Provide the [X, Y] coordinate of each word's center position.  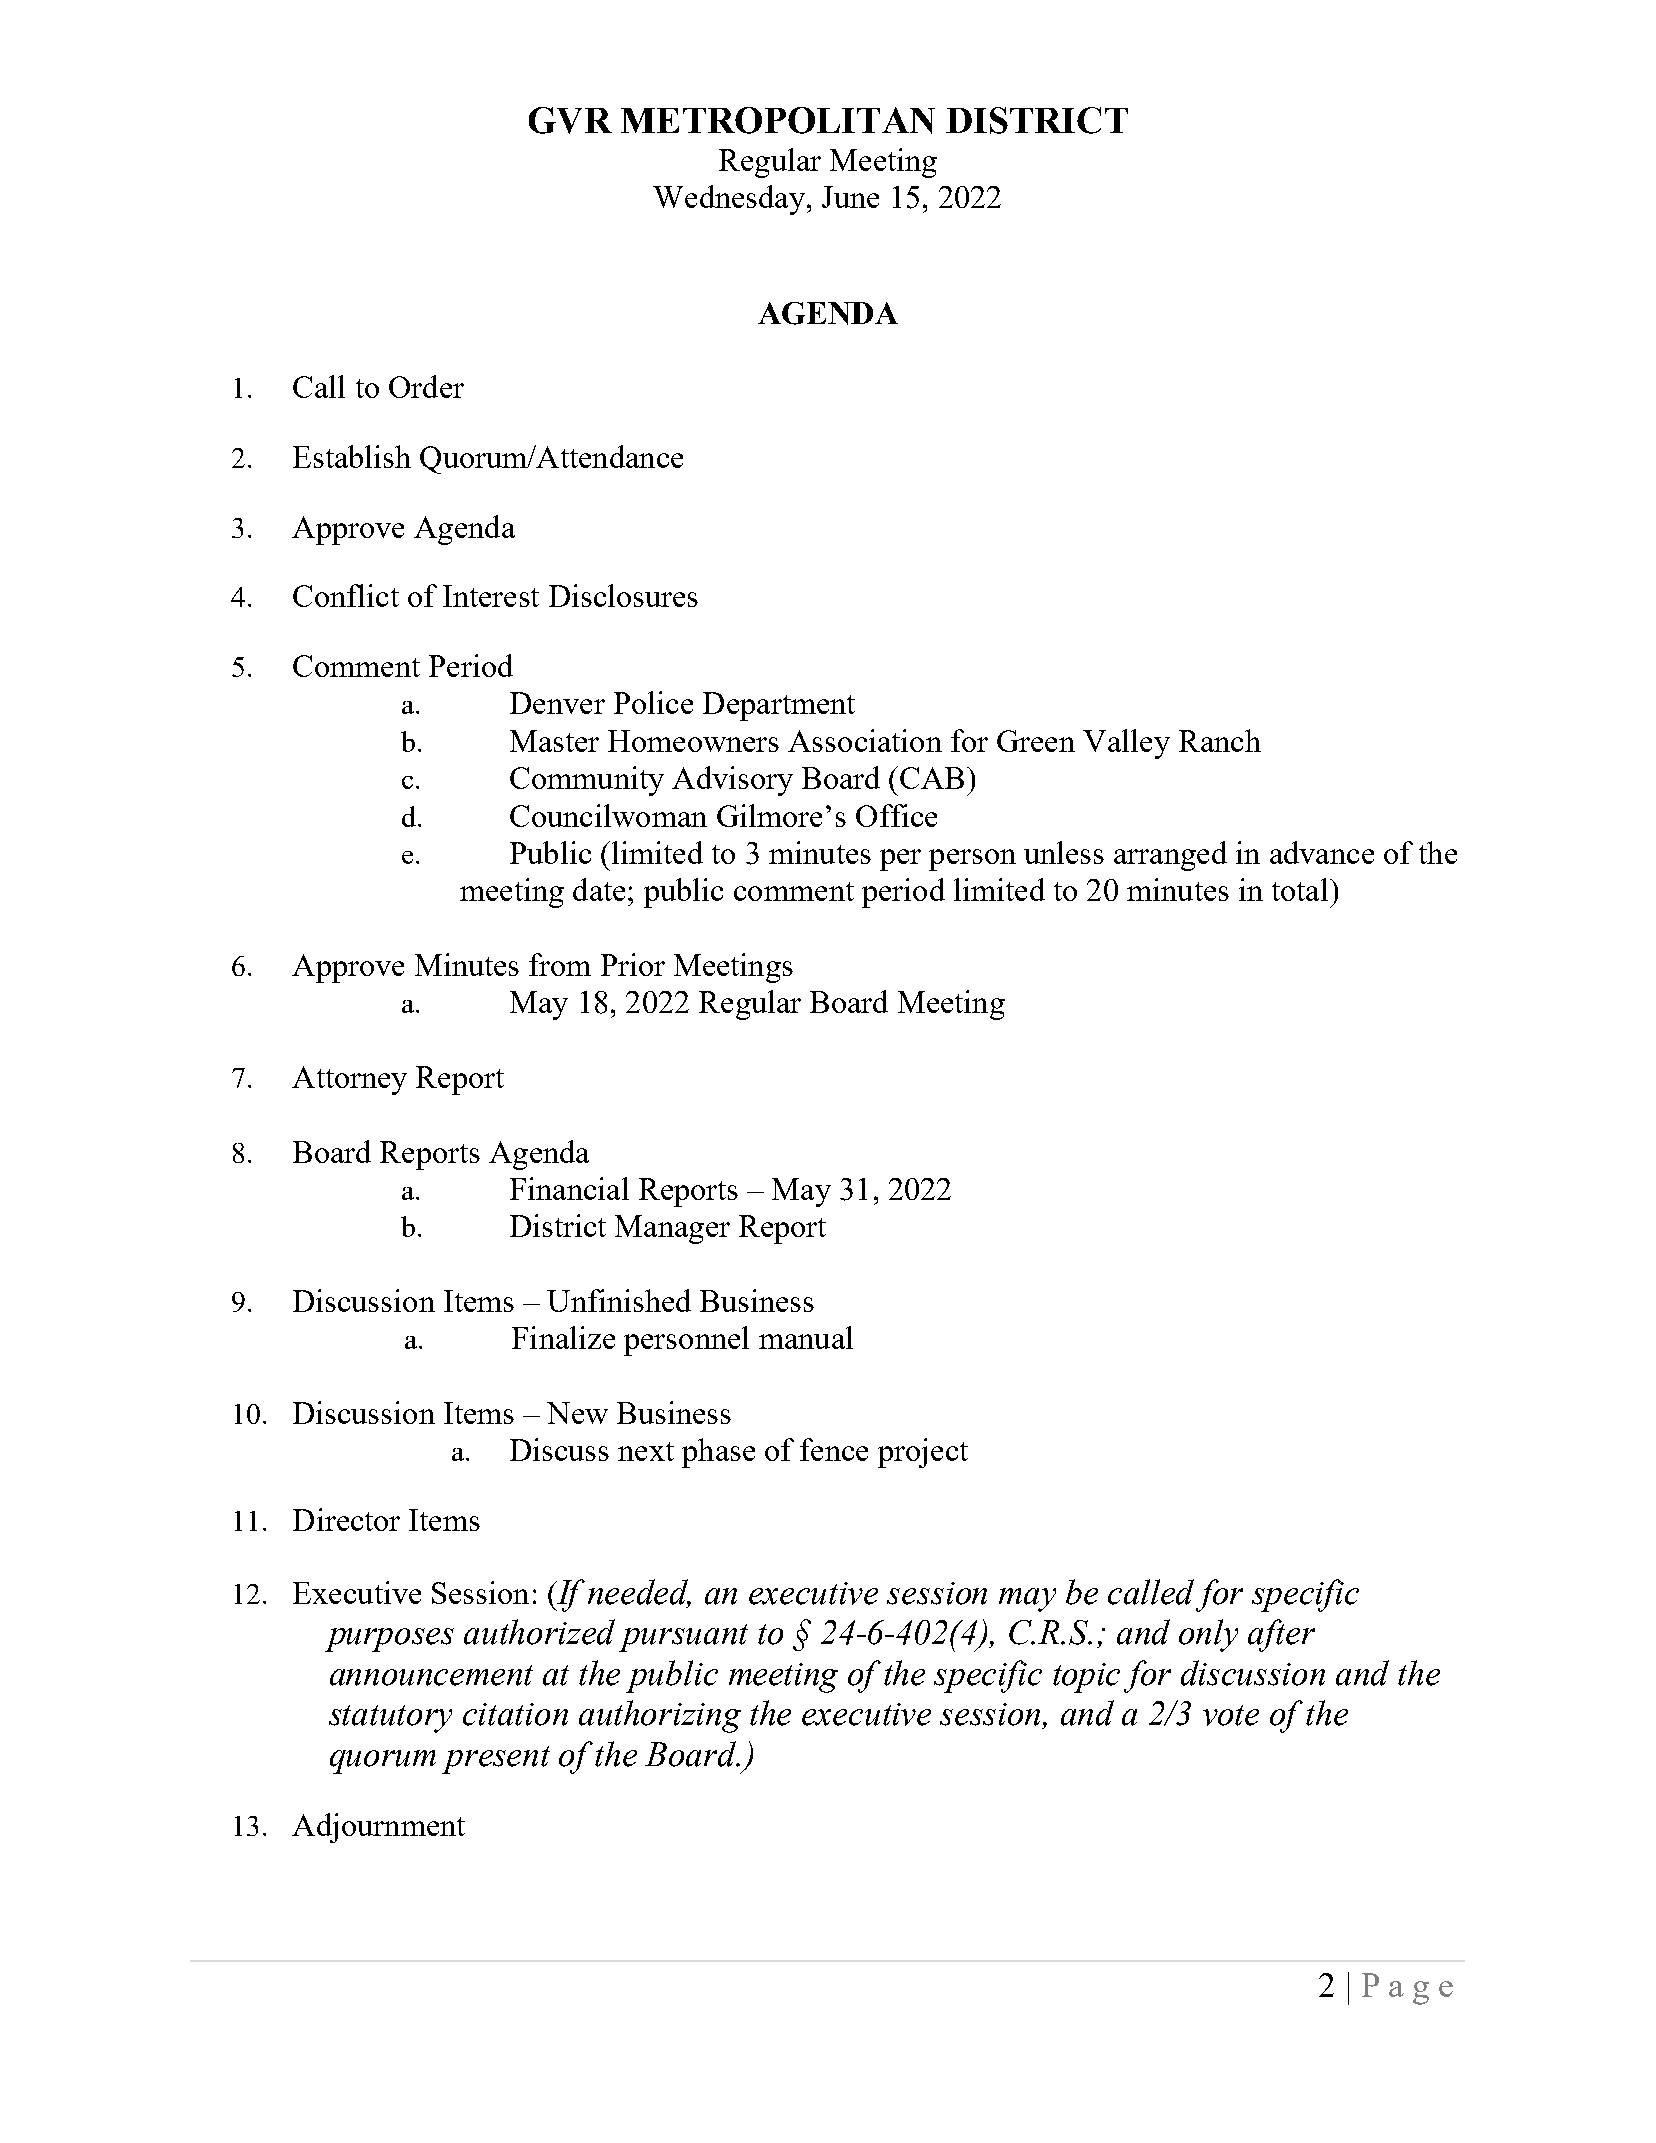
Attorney [349, 1080]
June [850, 197]
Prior [633, 964]
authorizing [660, 1716]
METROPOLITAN [778, 120]
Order [426, 386]
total [1301, 889]
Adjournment [378, 1828]
